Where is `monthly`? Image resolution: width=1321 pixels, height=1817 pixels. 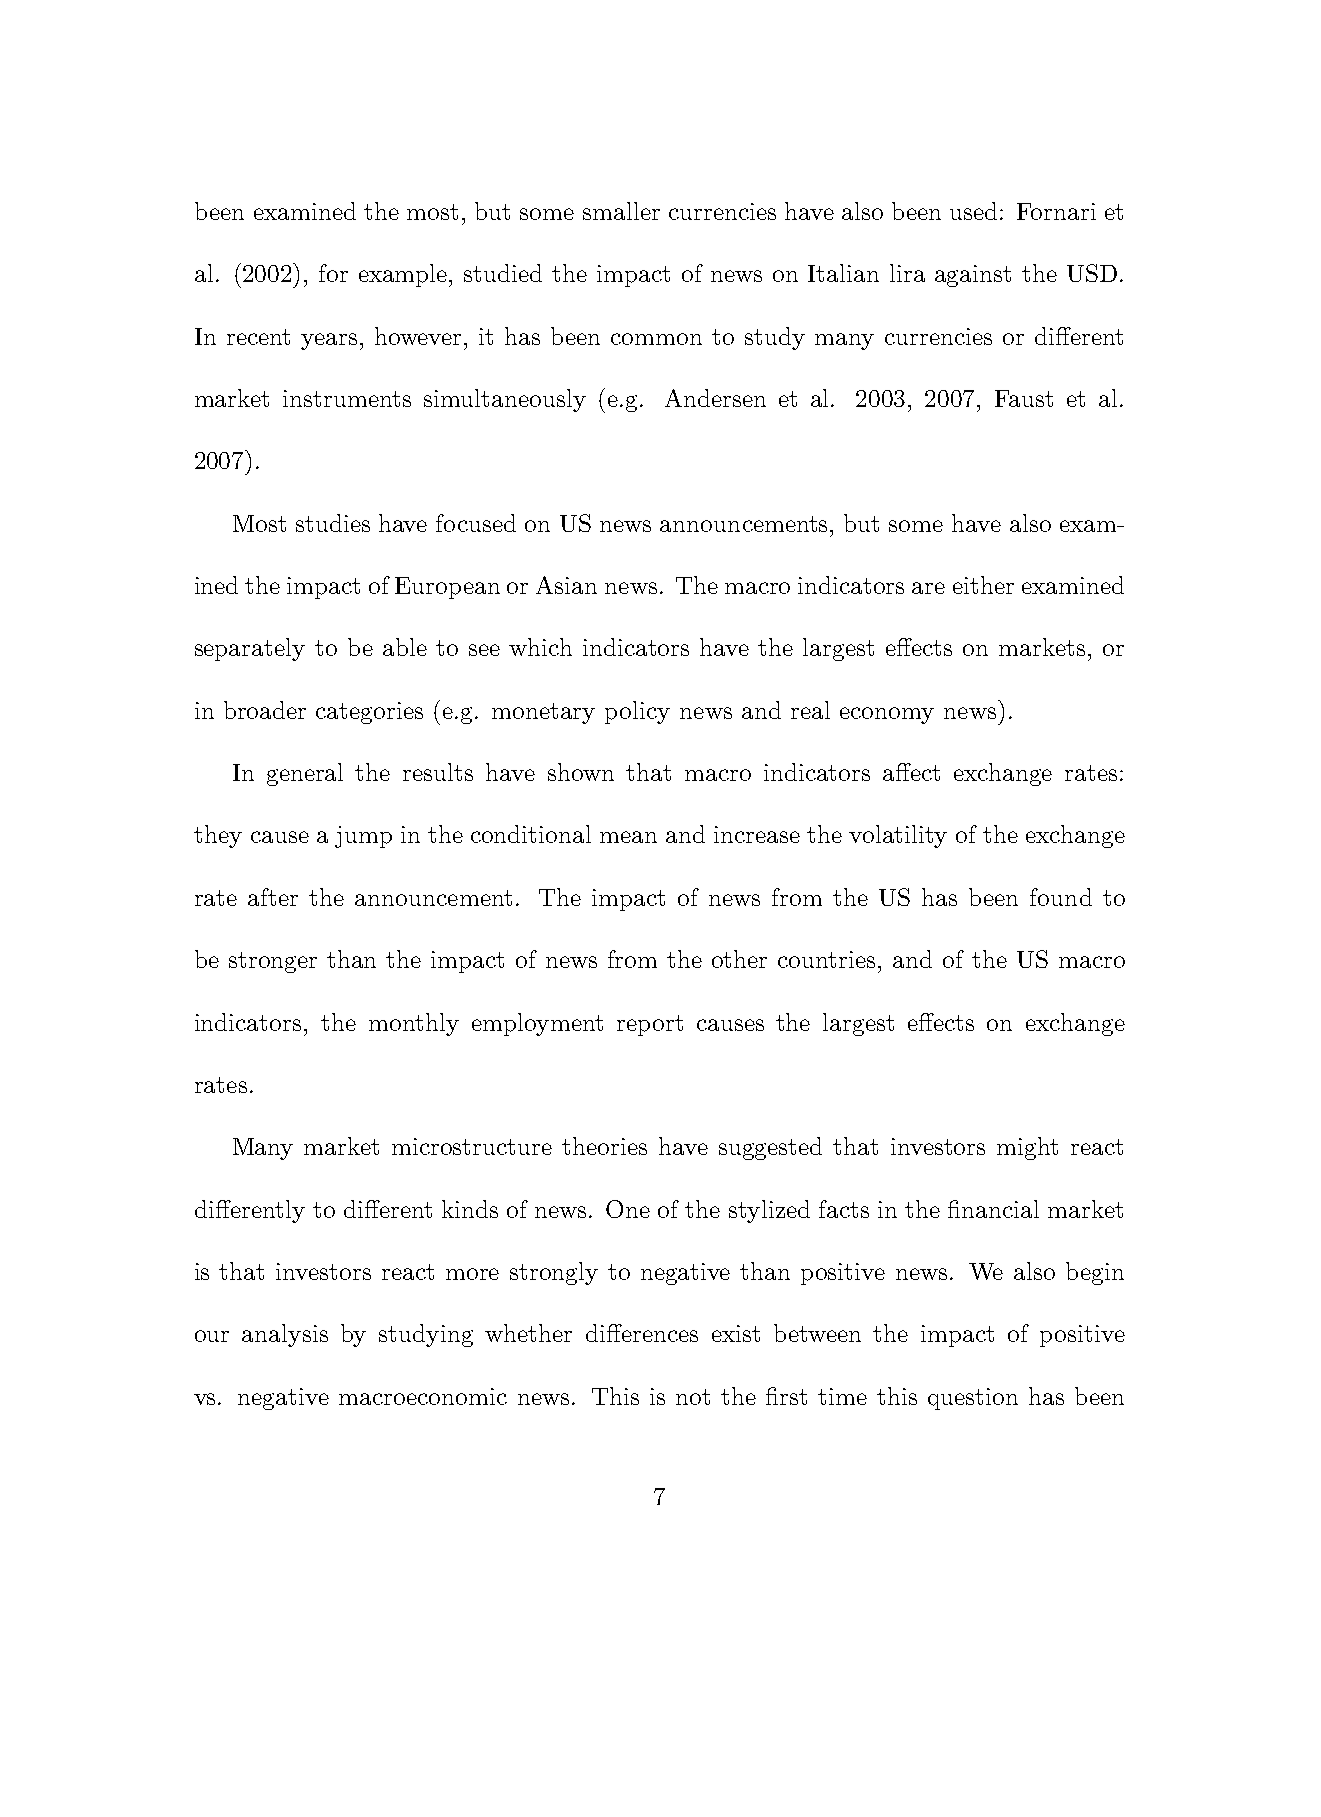 monthly is located at coordinates (414, 1024).
